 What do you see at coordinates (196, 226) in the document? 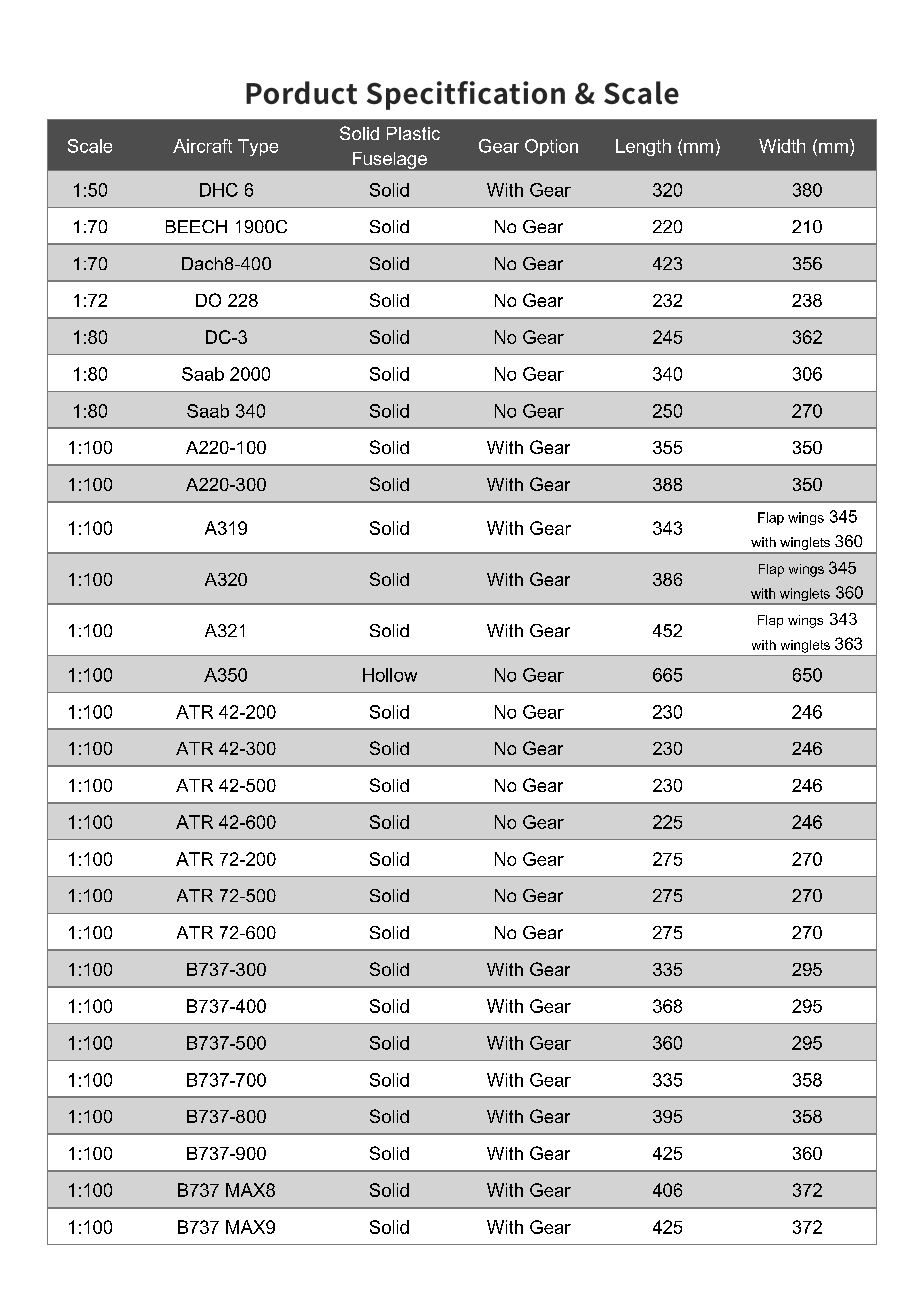
I see `BEECH` at bounding box center [196, 226].
